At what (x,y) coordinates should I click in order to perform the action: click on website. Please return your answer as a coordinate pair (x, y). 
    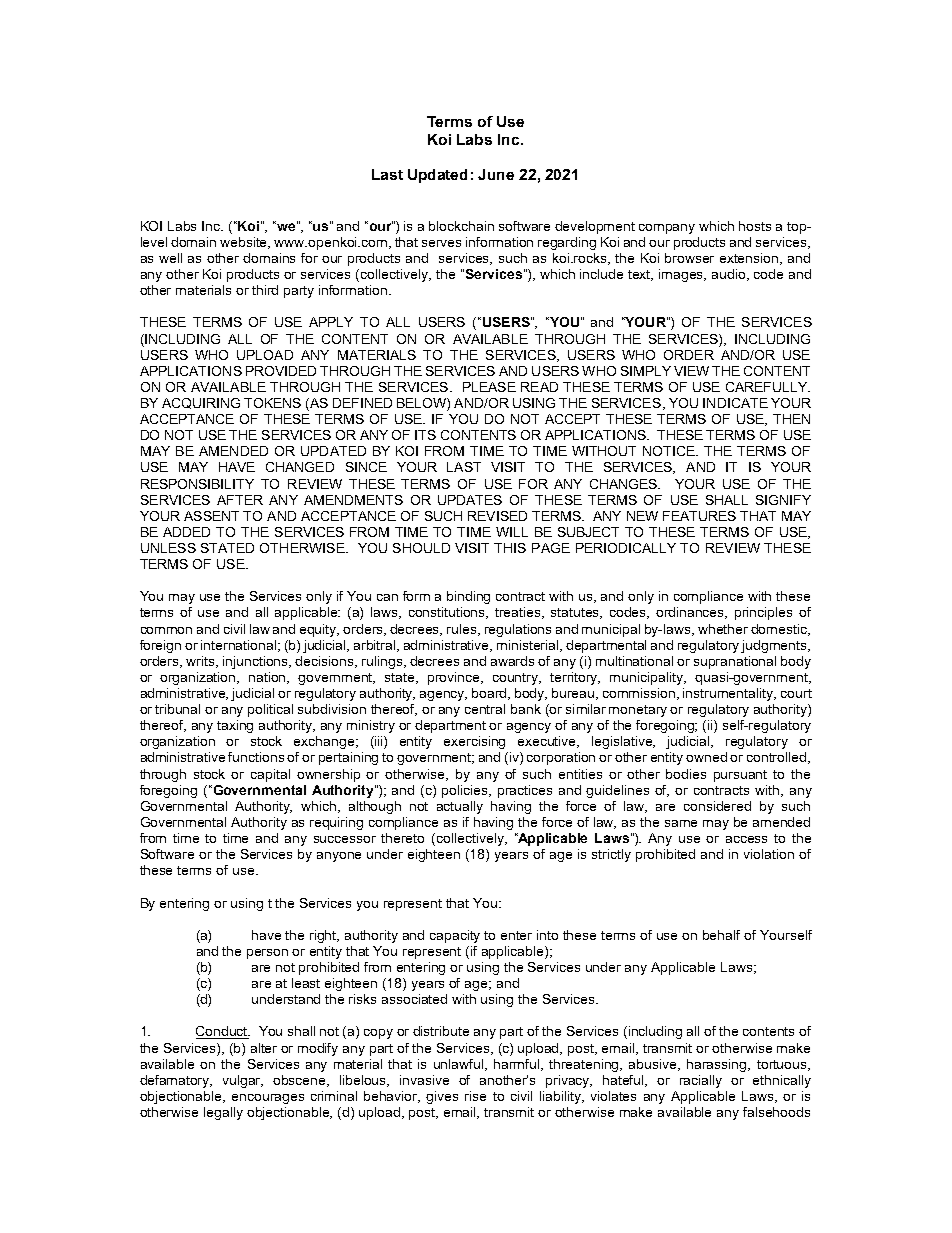
    Looking at the image, I should click on (245, 243).
